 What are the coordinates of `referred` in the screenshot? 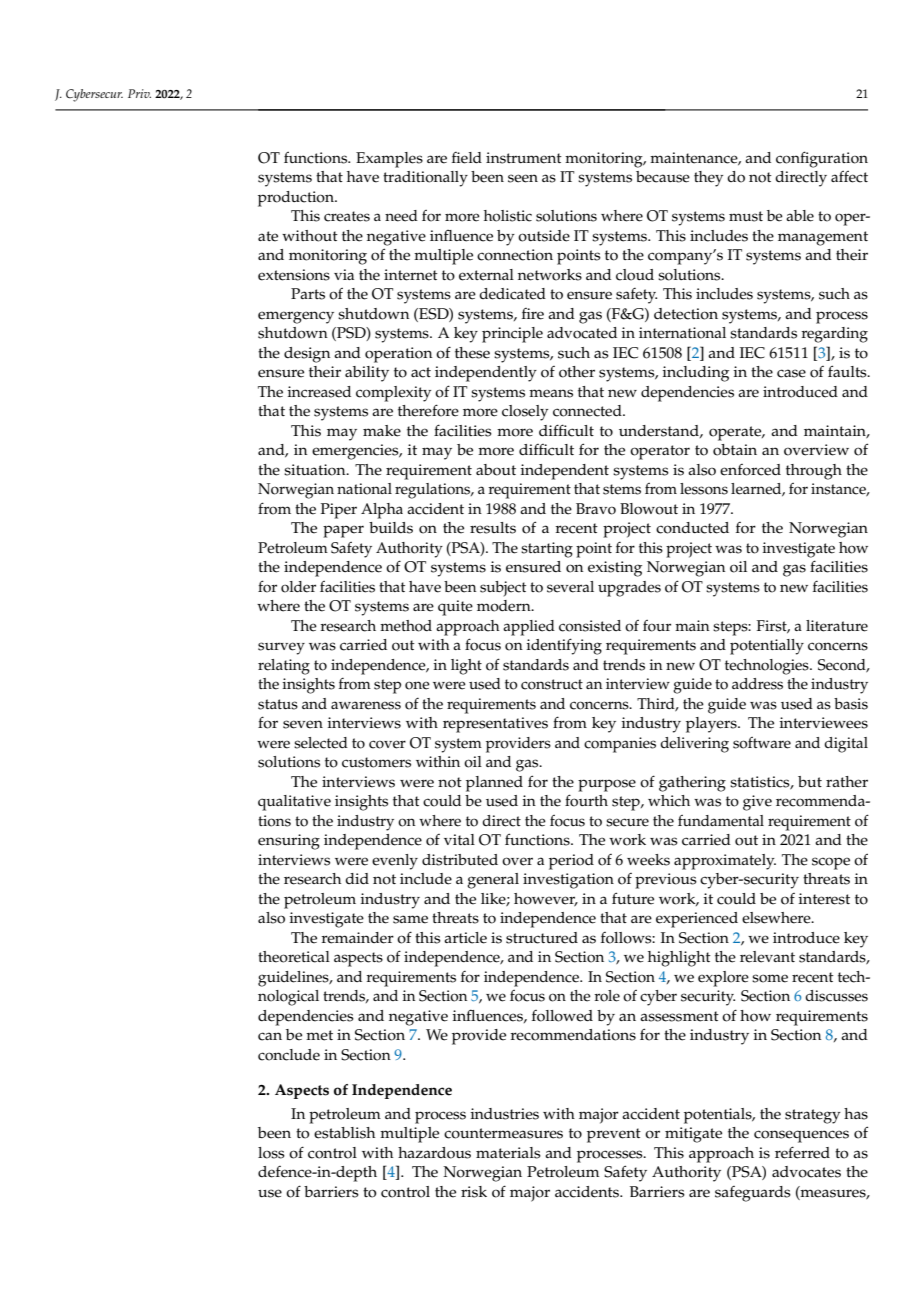 It's located at (802, 1152).
